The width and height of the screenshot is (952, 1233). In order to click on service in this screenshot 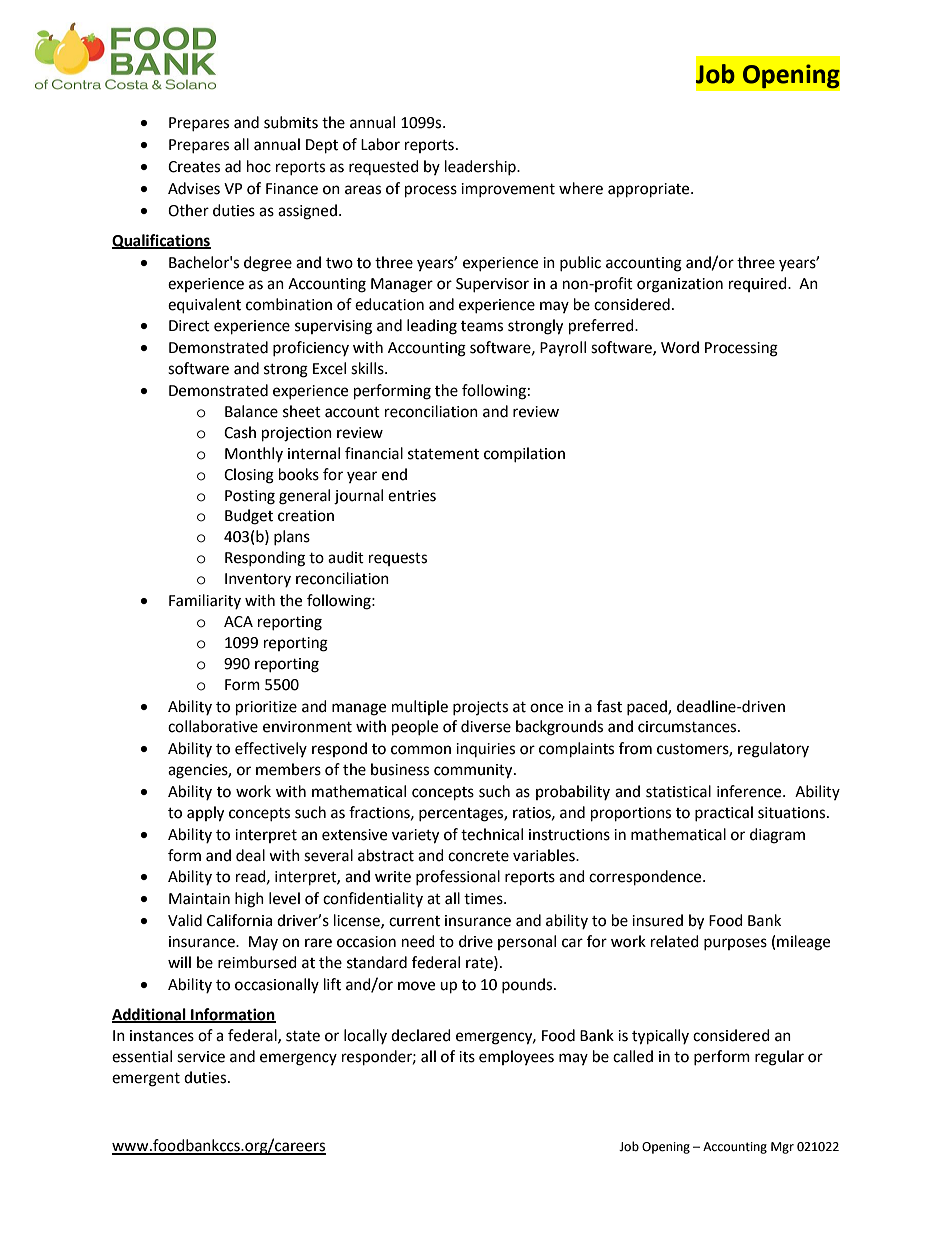, I will do `click(201, 1057)`.
